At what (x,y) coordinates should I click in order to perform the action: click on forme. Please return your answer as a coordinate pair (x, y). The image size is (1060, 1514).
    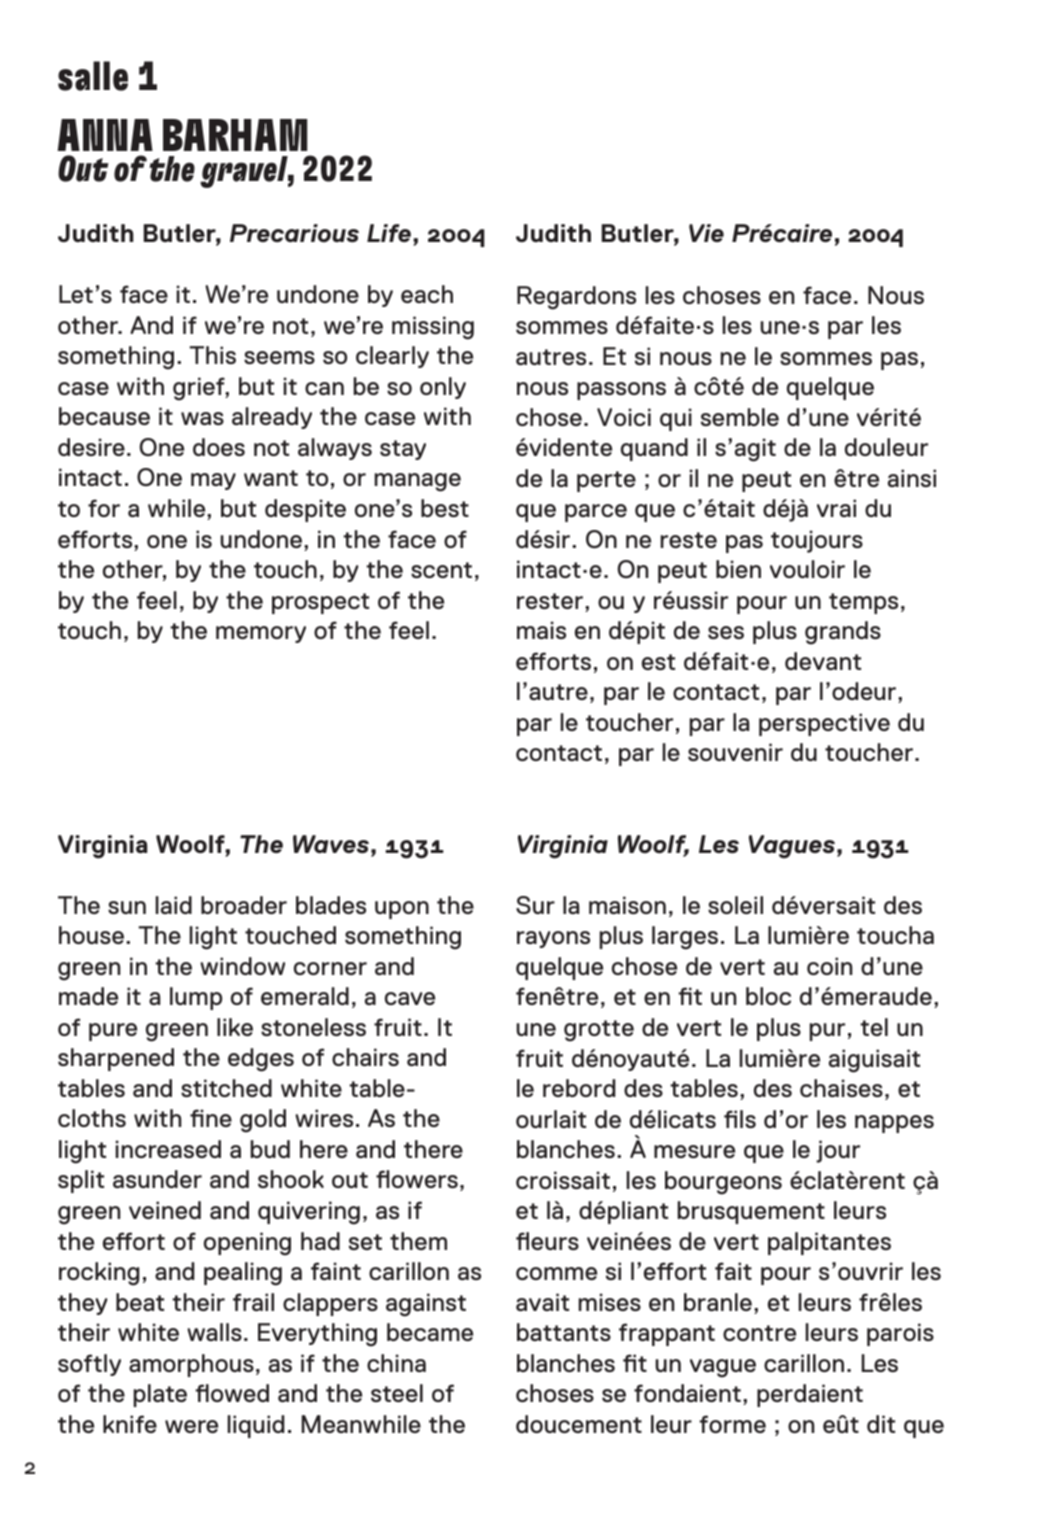
    Looking at the image, I should click on (732, 1424).
